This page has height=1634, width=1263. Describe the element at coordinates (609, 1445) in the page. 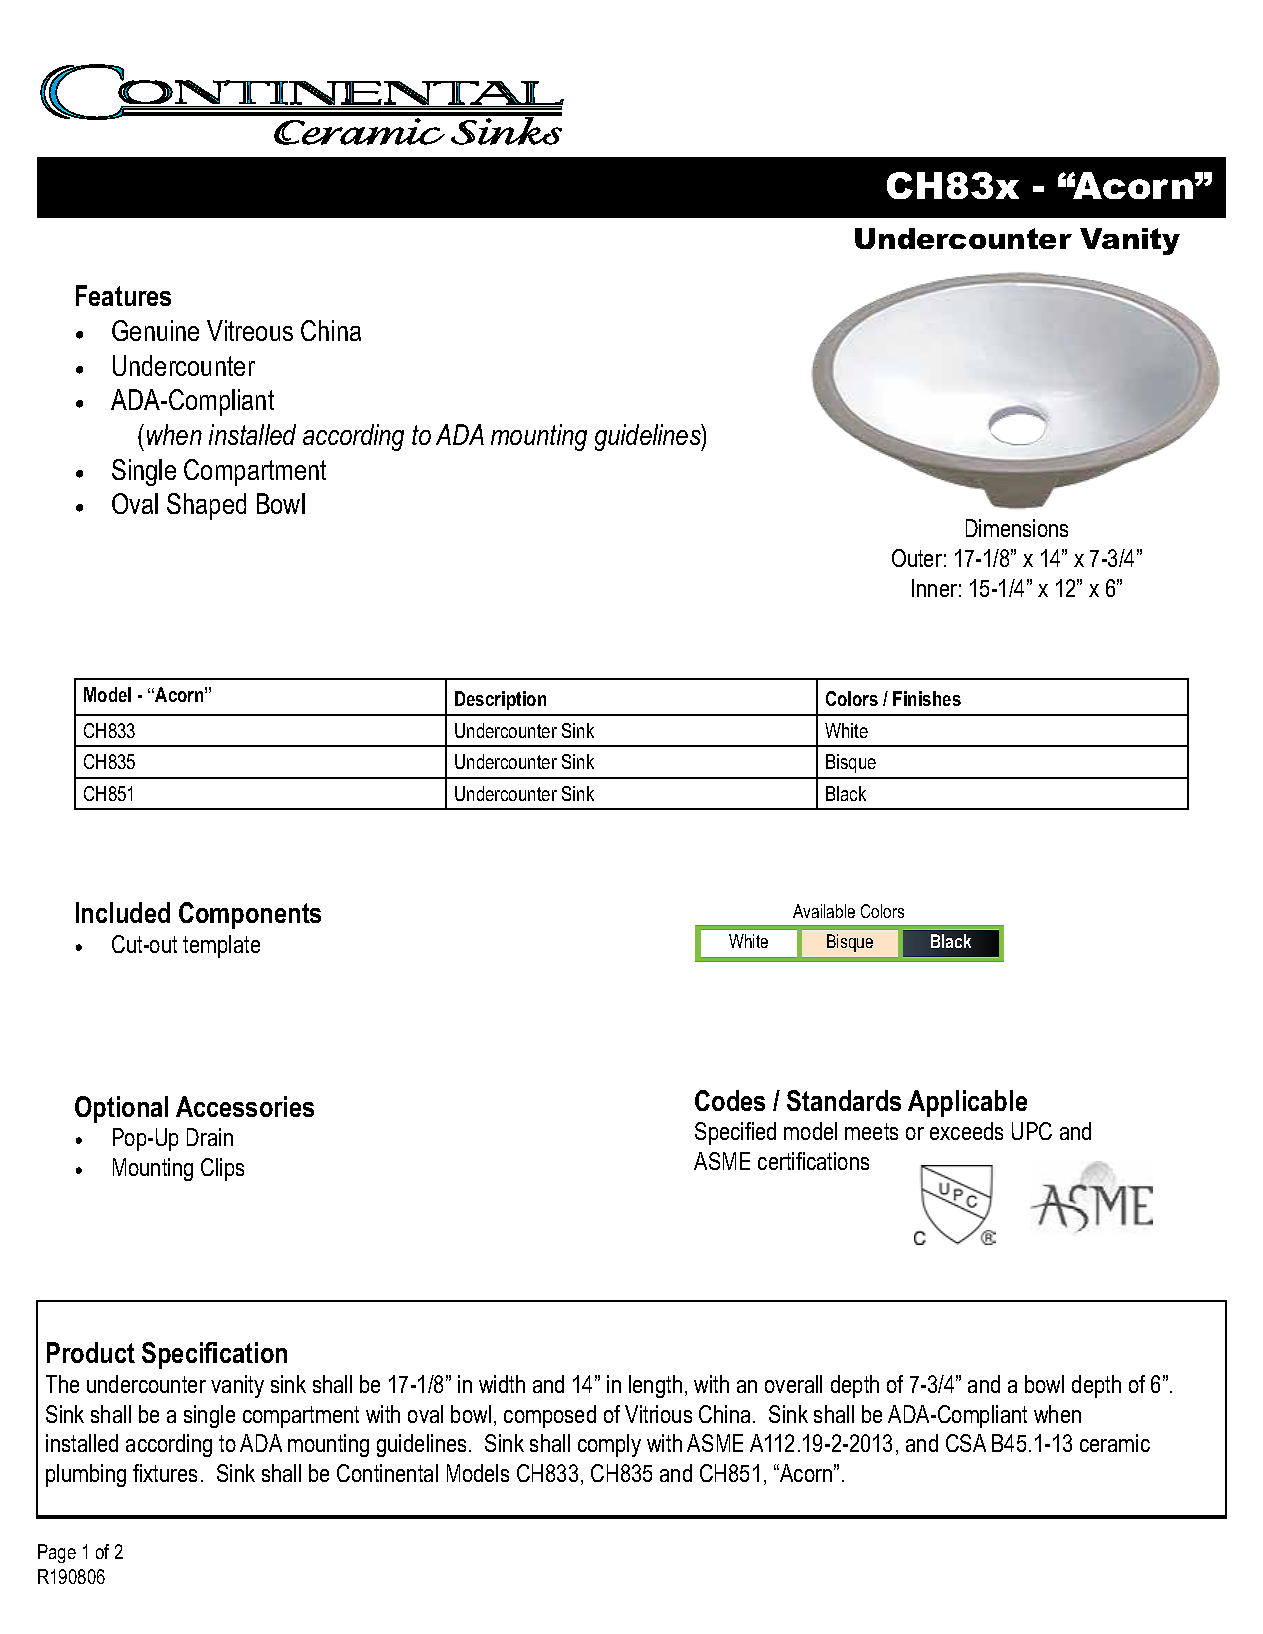

I see `comply` at that location.
